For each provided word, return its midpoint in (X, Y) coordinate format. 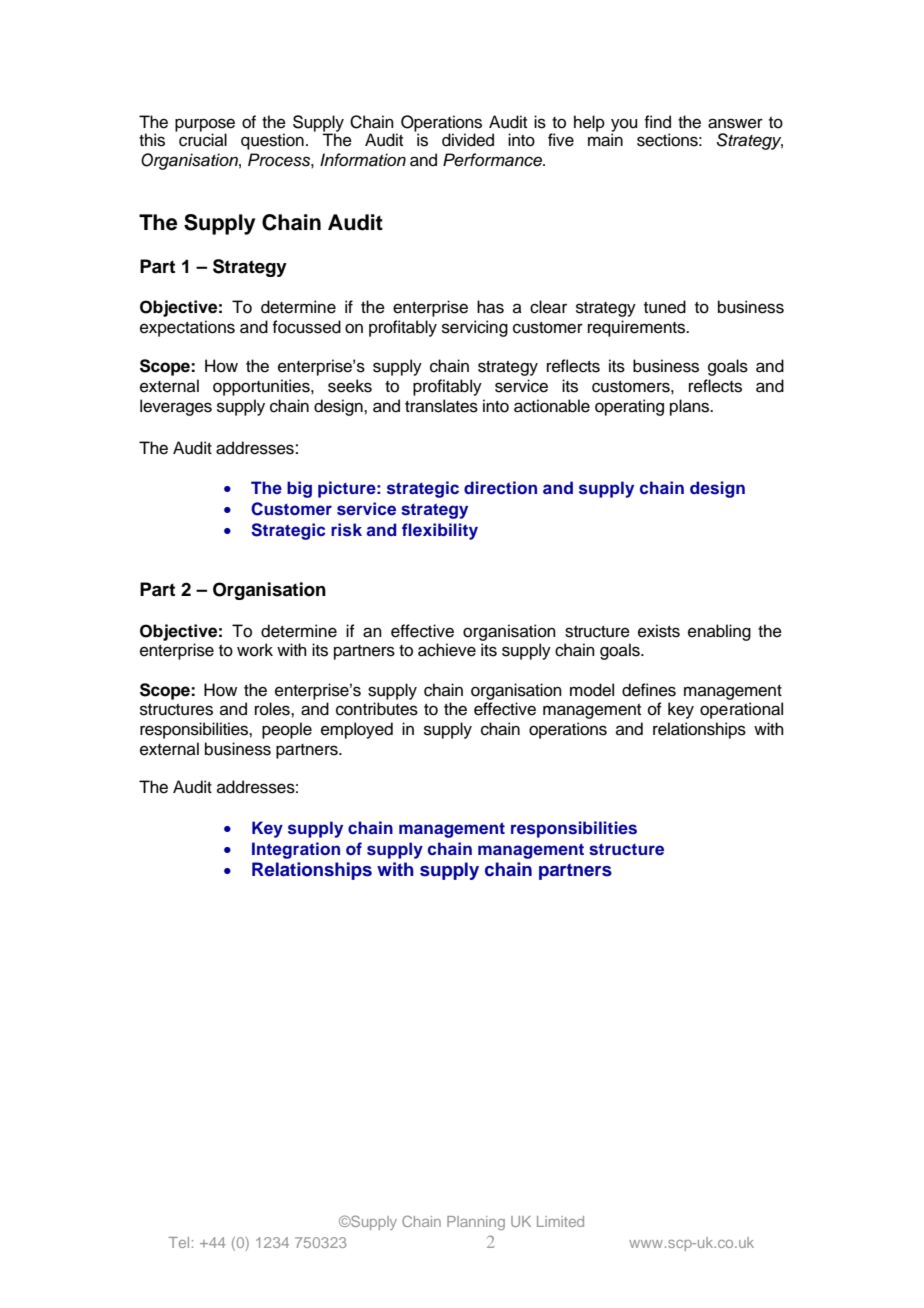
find (657, 122)
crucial (203, 139)
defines (649, 690)
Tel (178, 1242)
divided (468, 140)
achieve (447, 650)
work (255, 650)
